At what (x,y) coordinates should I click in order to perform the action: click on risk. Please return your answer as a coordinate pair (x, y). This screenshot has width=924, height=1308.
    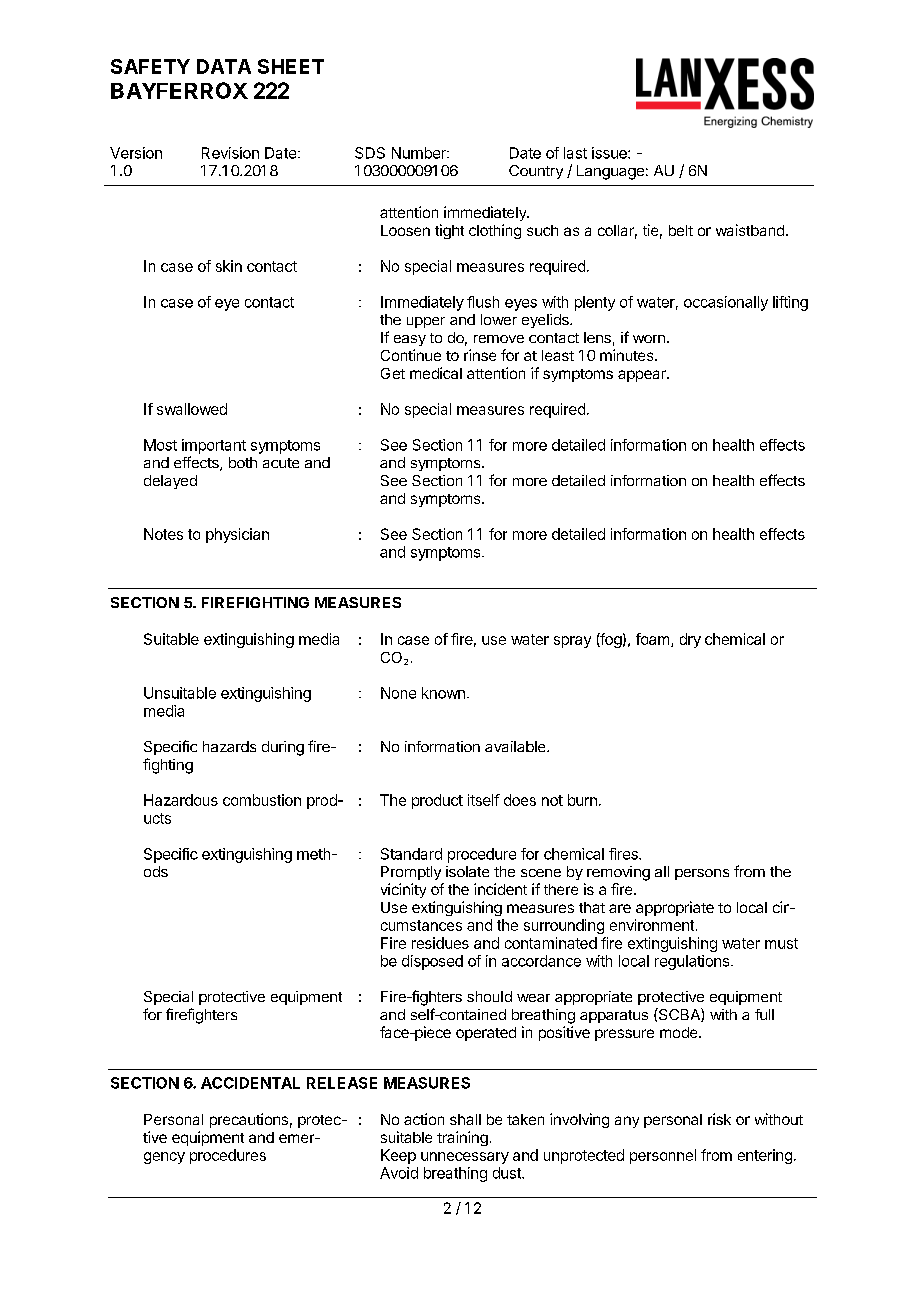
    Looking at the image, I should click on (719, 1119).
